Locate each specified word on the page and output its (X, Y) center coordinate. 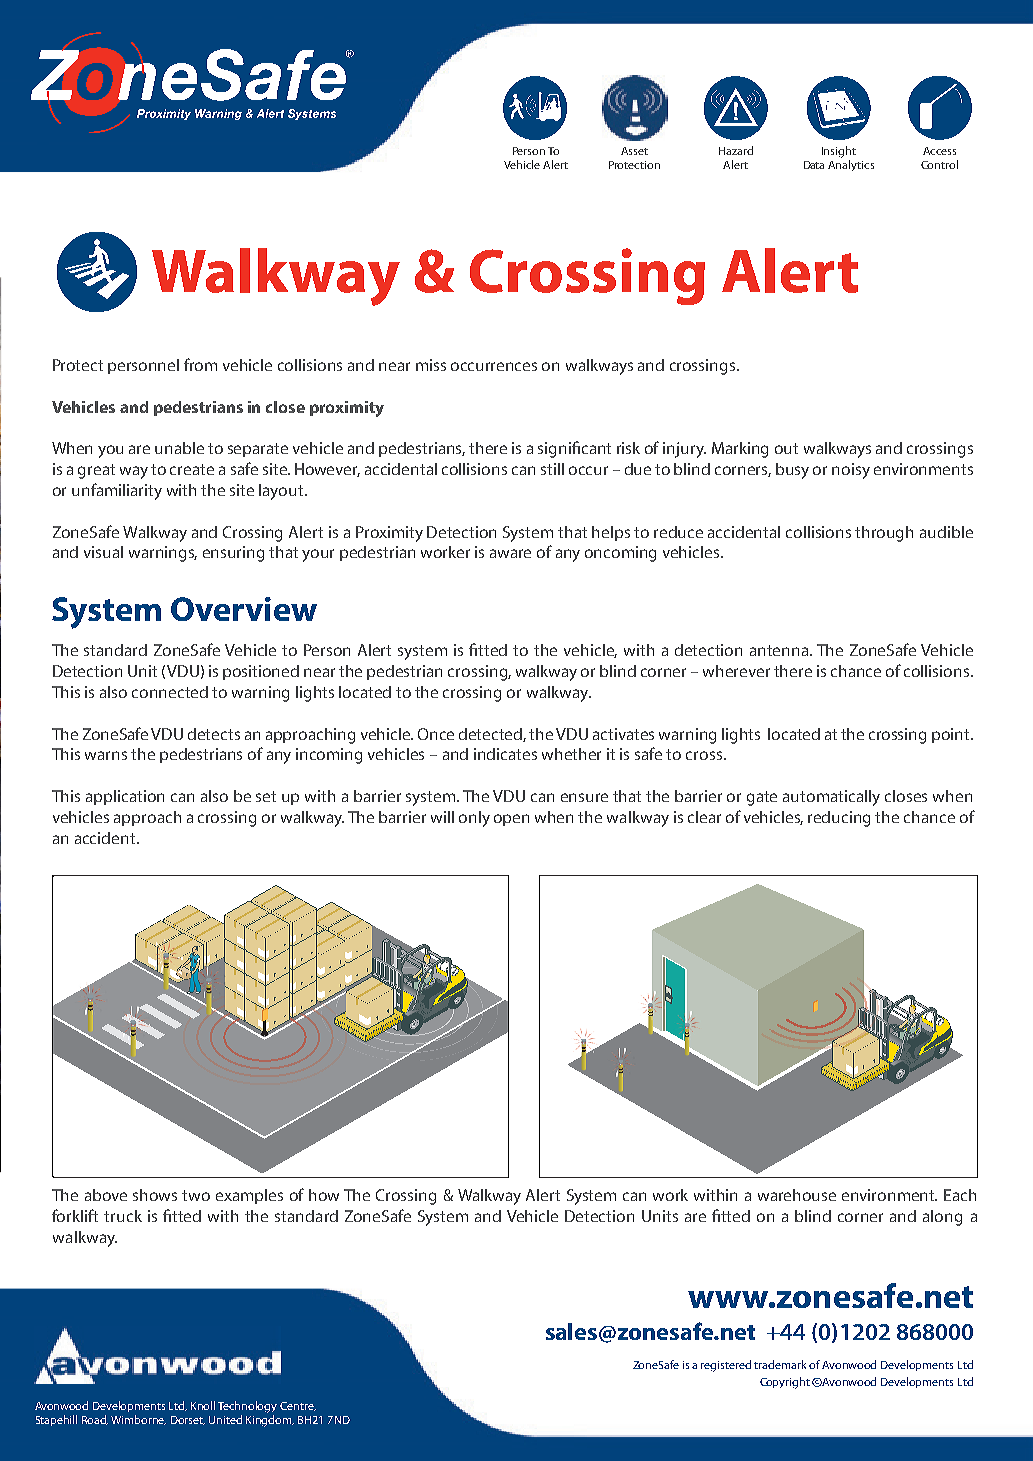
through (884, 534)
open (511, 820)
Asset (634, 151)
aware (510, 553)
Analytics (851, 165)
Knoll (203, 1405)
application (125, 797)
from (200, 364)
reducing (839, 819)
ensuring (233, 554)
